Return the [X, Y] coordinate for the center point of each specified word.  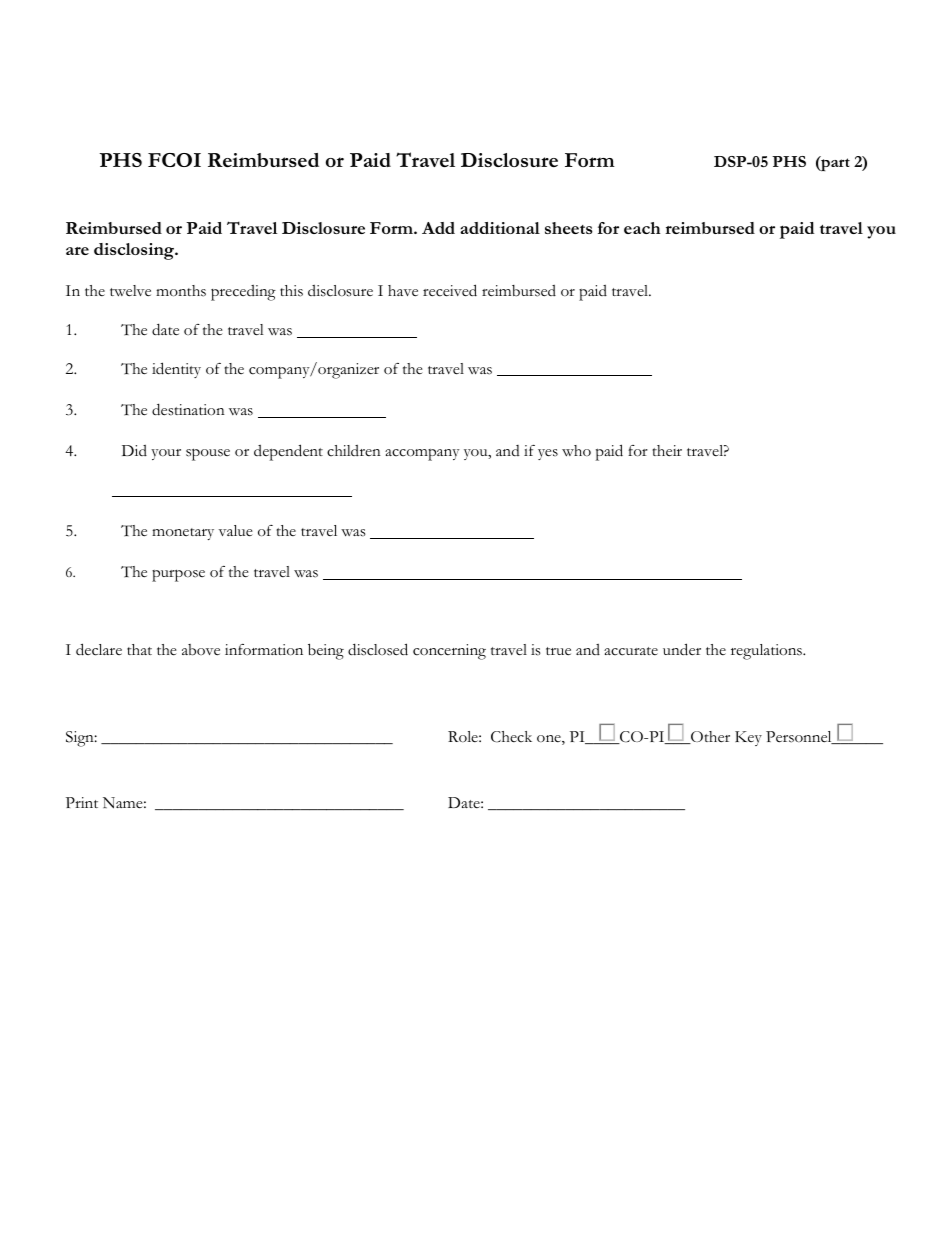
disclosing [135, 251]
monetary [183, 534]
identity [176, 370]
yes [548, 454]
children [354, 451]
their [667, 451]
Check [511, 737]
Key [748, 738]
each [642, 228]
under [682, 649]
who [576, 451]
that [139, 649]
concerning [449, 652]
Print [82, 802]
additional [500, 228]
